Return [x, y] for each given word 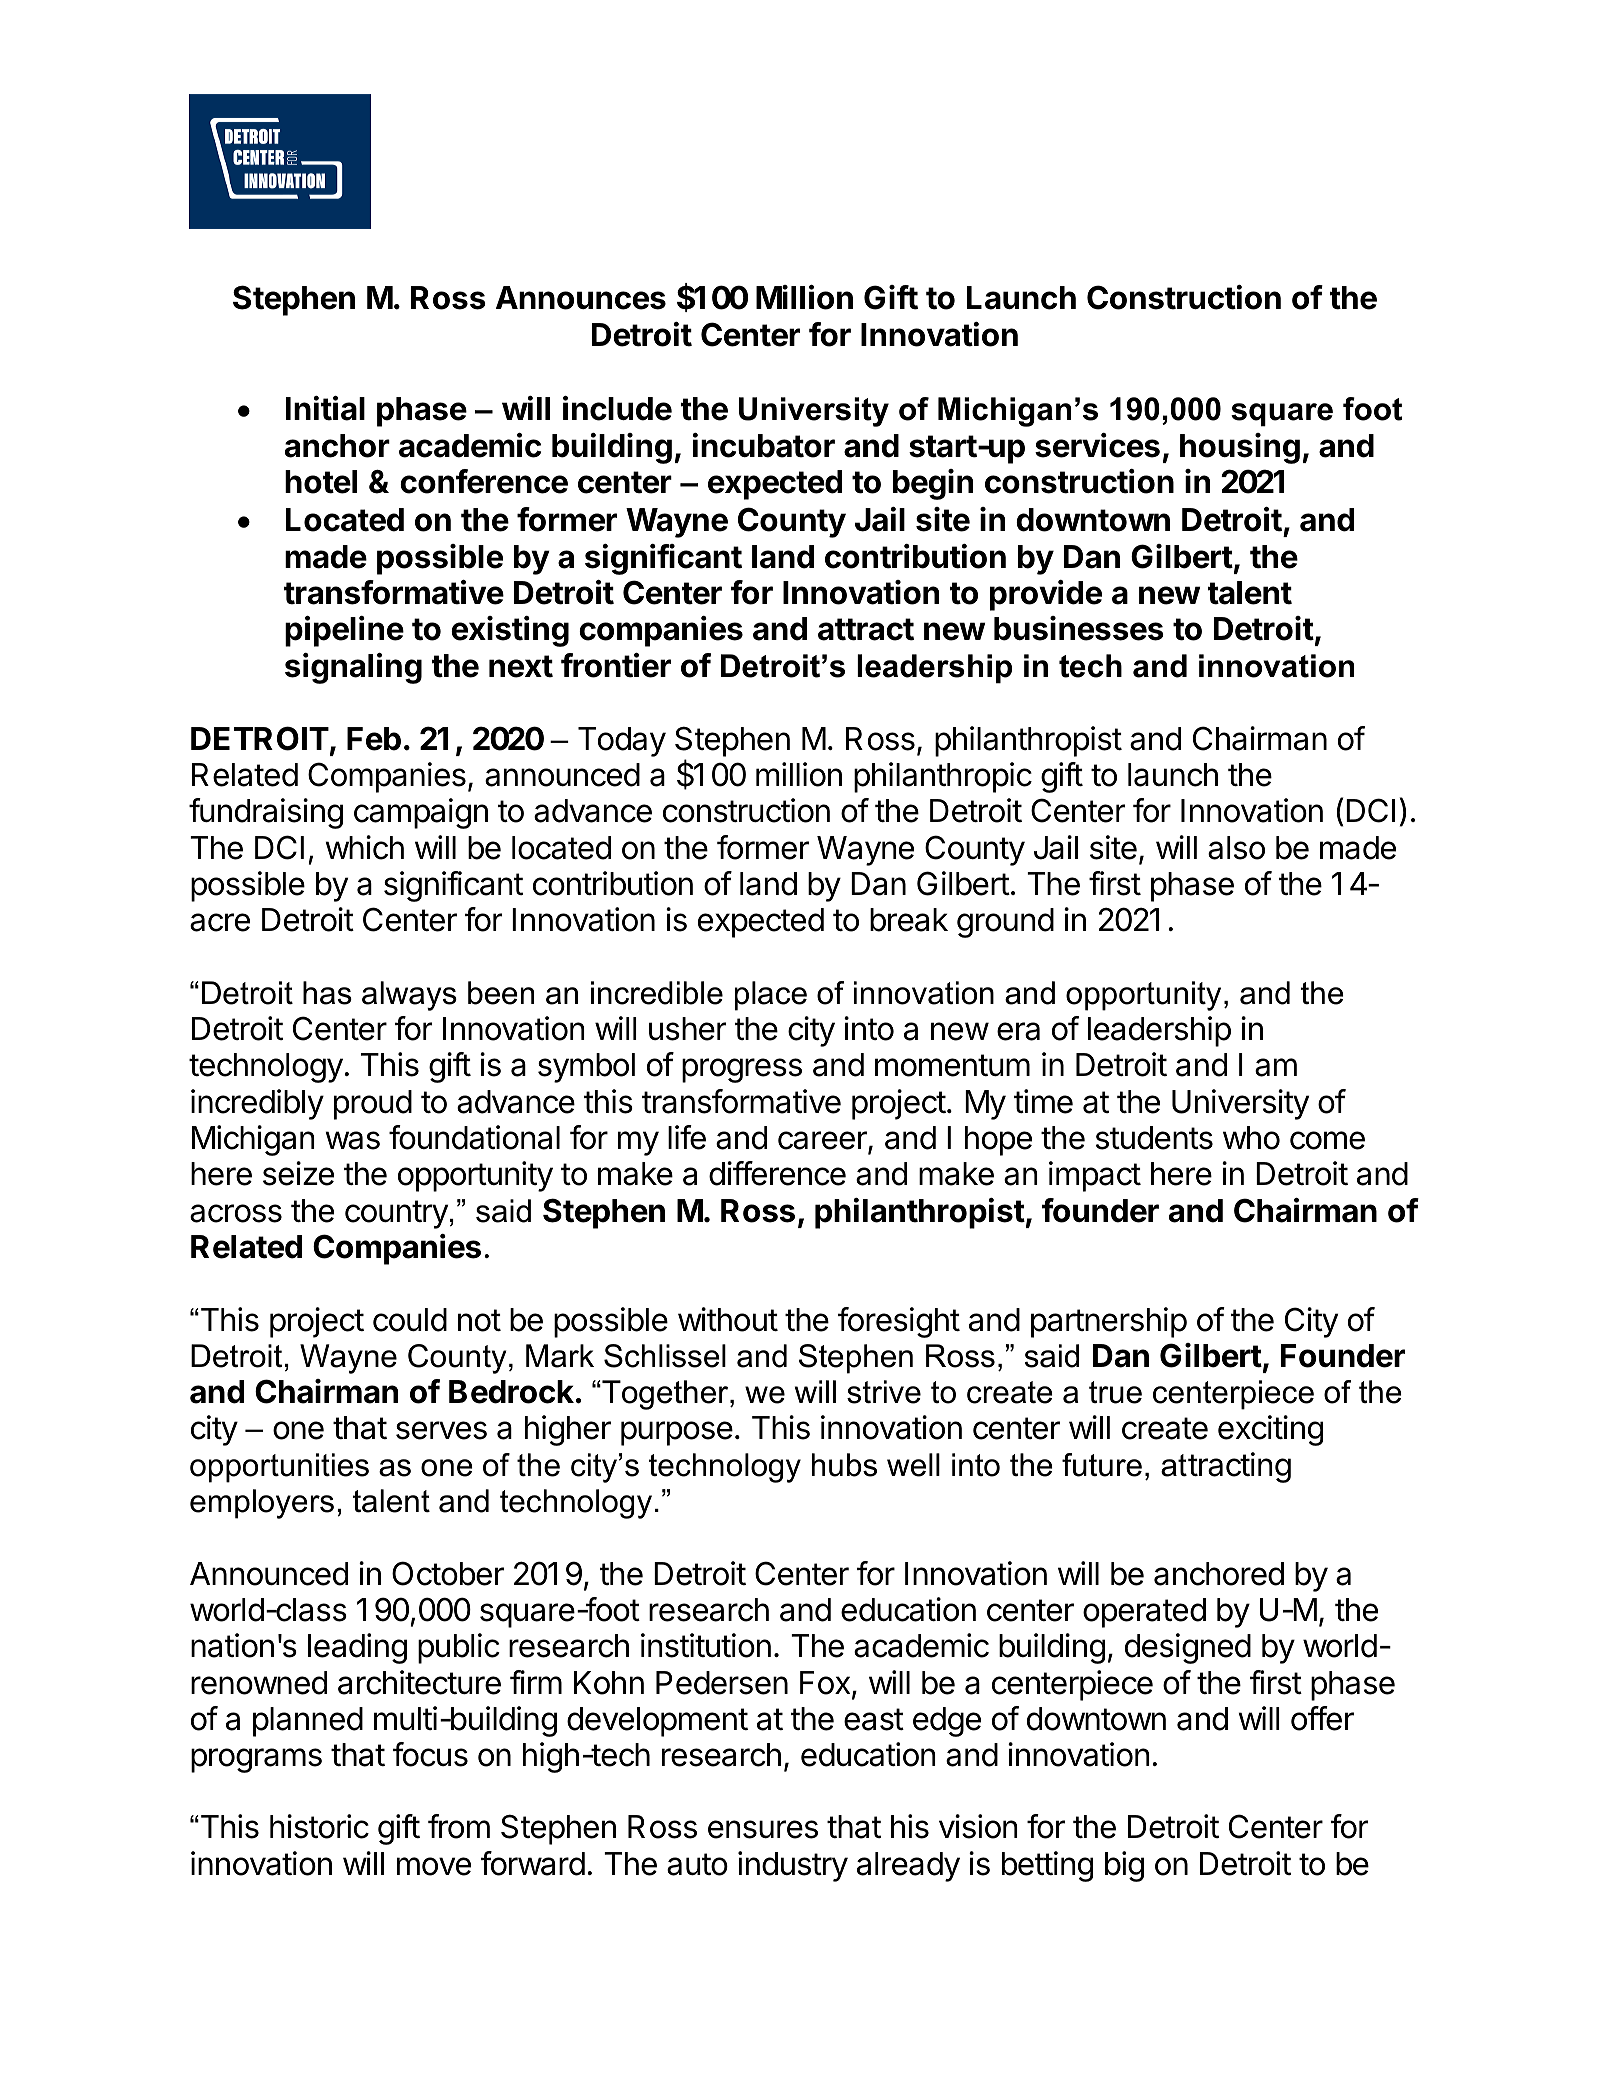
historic [319, 1826]
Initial [325, 408]
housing [1240, 448]
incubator [764, 445]
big [1124, 1866]
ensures [763, 1829]
